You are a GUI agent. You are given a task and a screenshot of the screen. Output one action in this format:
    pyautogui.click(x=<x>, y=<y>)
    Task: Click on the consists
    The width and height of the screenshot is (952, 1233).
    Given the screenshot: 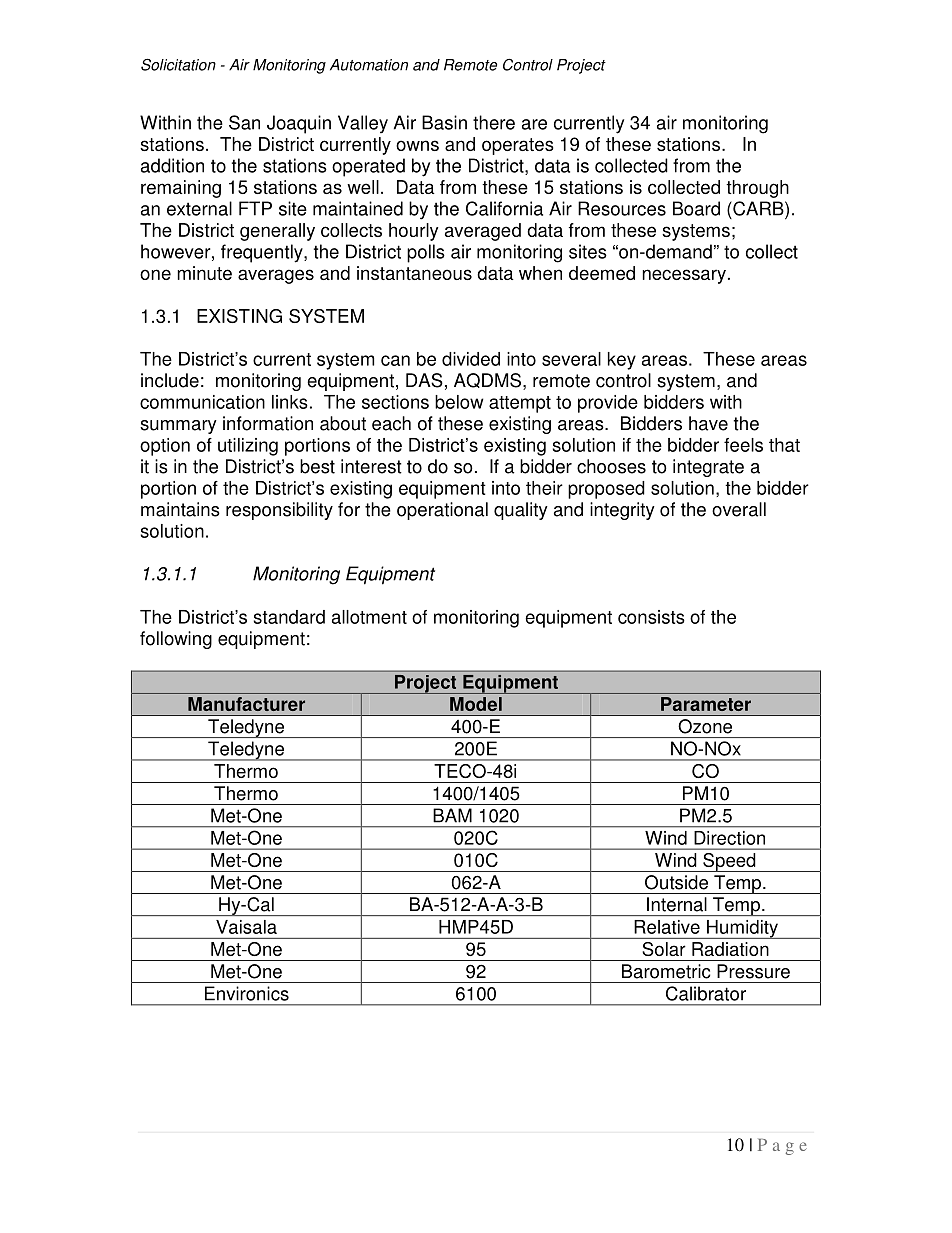 What is the action you would take?
    pyautogui.click(x=651, y=617)
